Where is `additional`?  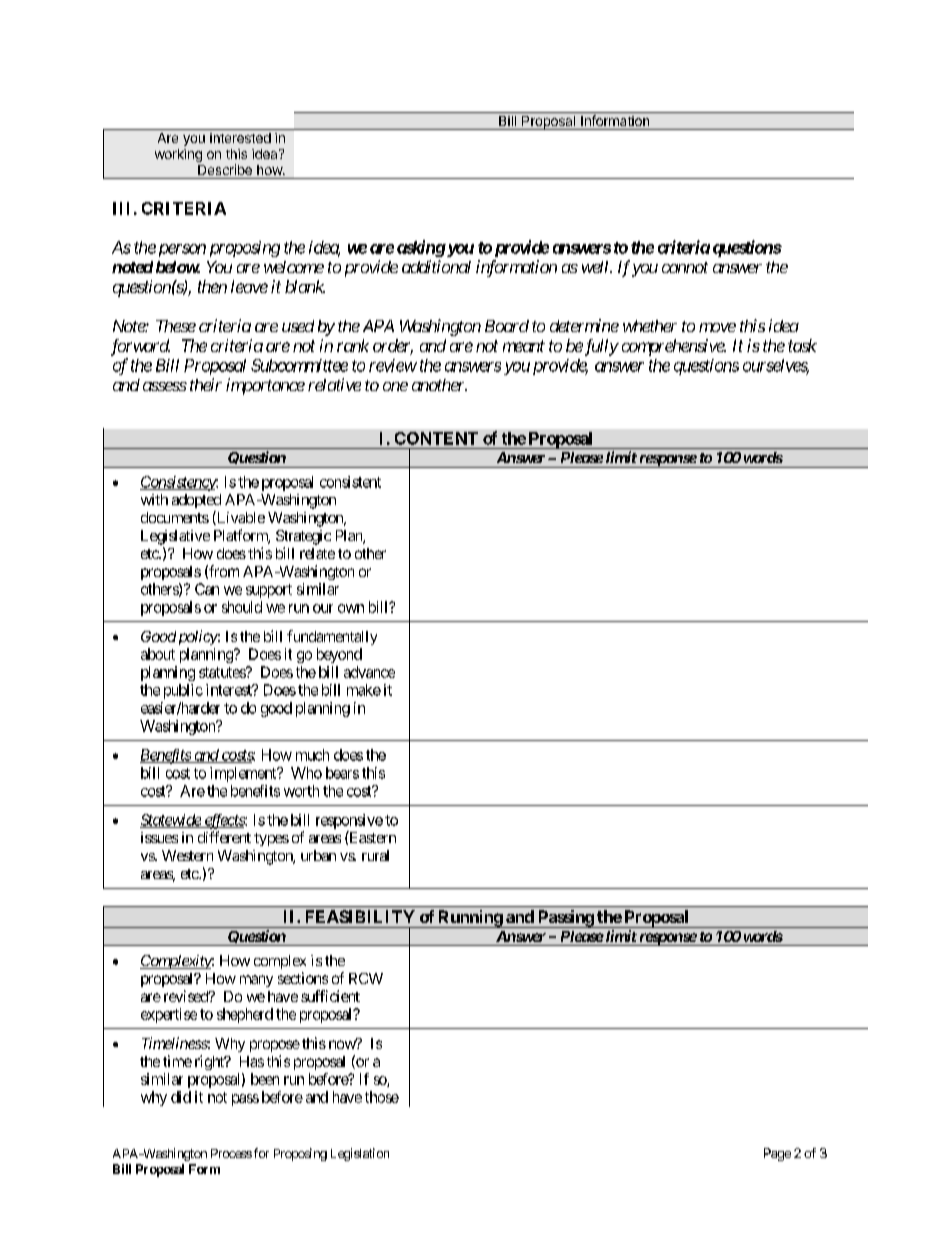
additional is located at coordinates (436, 266).
